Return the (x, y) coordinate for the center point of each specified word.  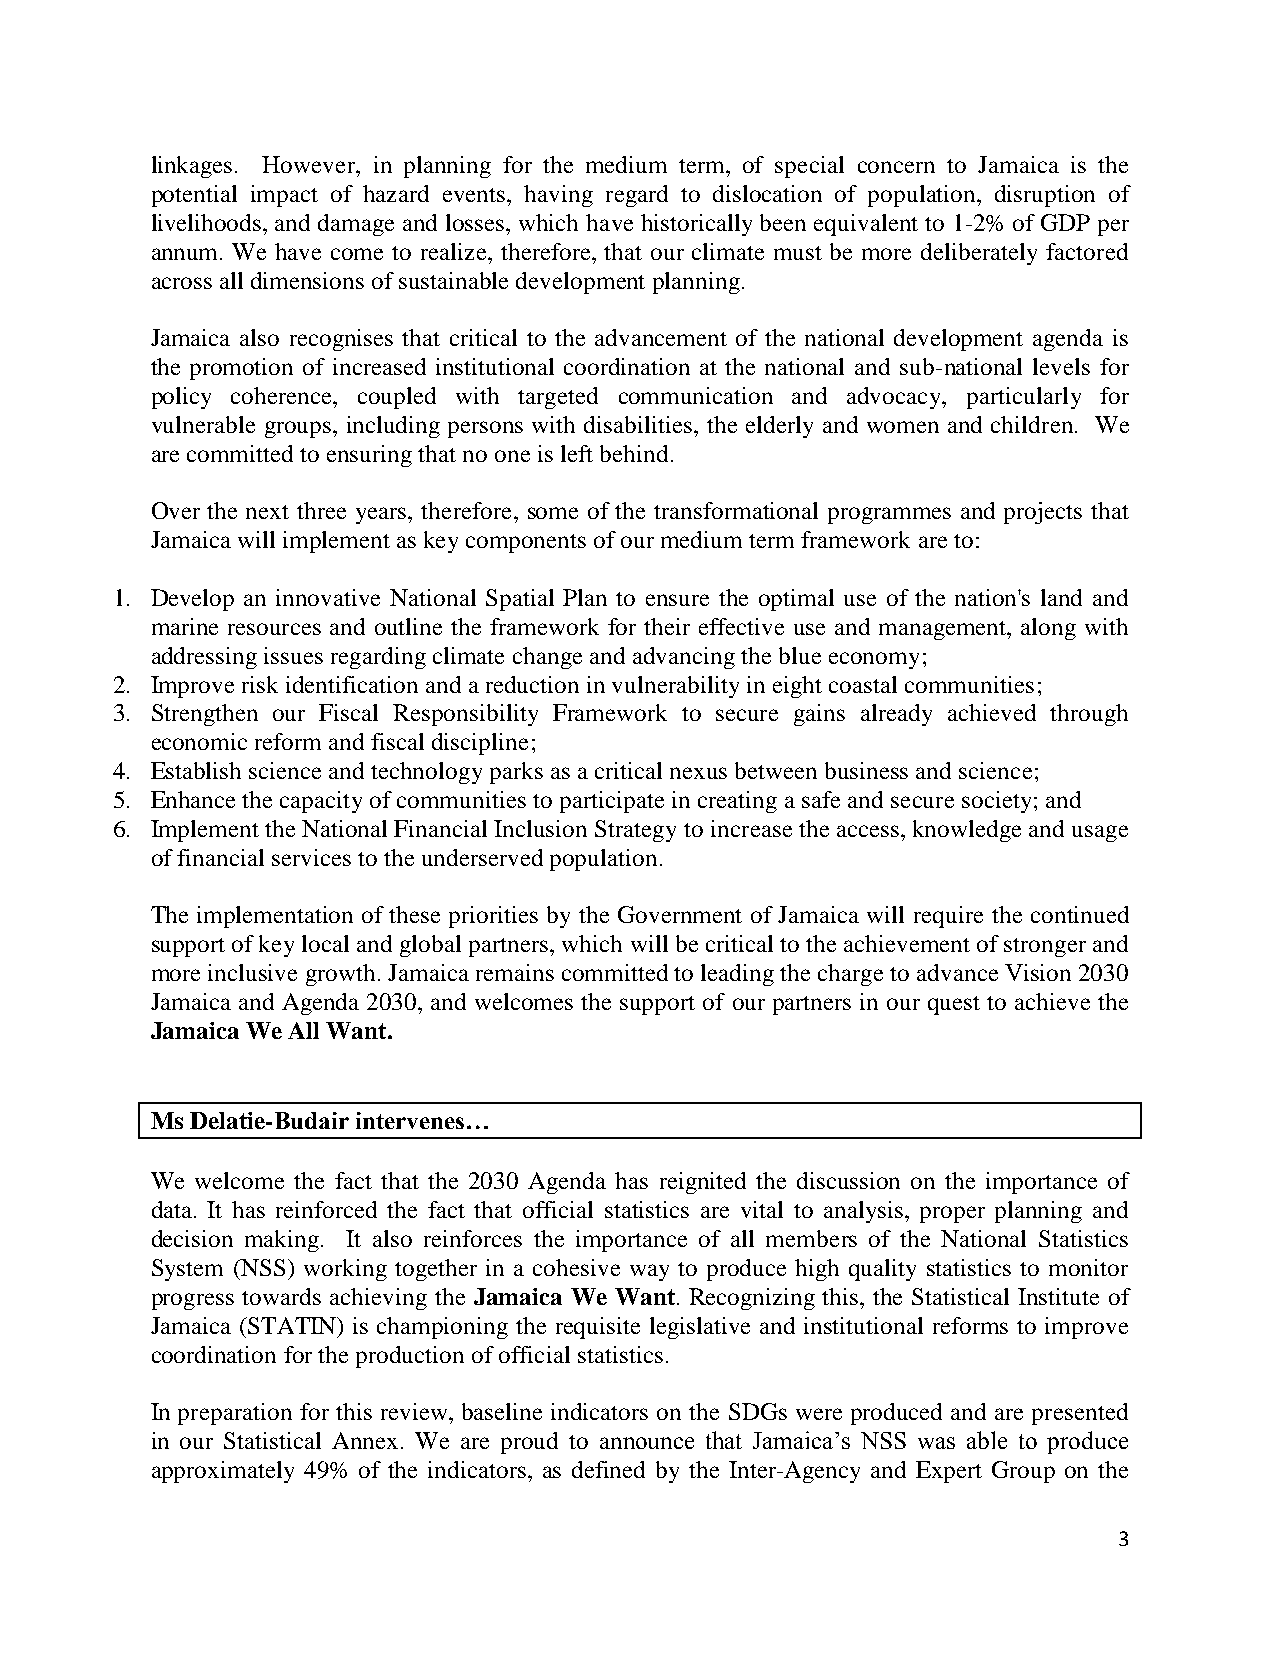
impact (284, 196)
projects (1043, 513)
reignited (703, 1183)
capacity (321, 802)
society (998, 802)
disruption (1045, 196)
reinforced (326, 1209)
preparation (235, 1414)
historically (696, 225)
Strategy (635, 831)
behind (634, 453)
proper (952, 1214)
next (267, 512)
